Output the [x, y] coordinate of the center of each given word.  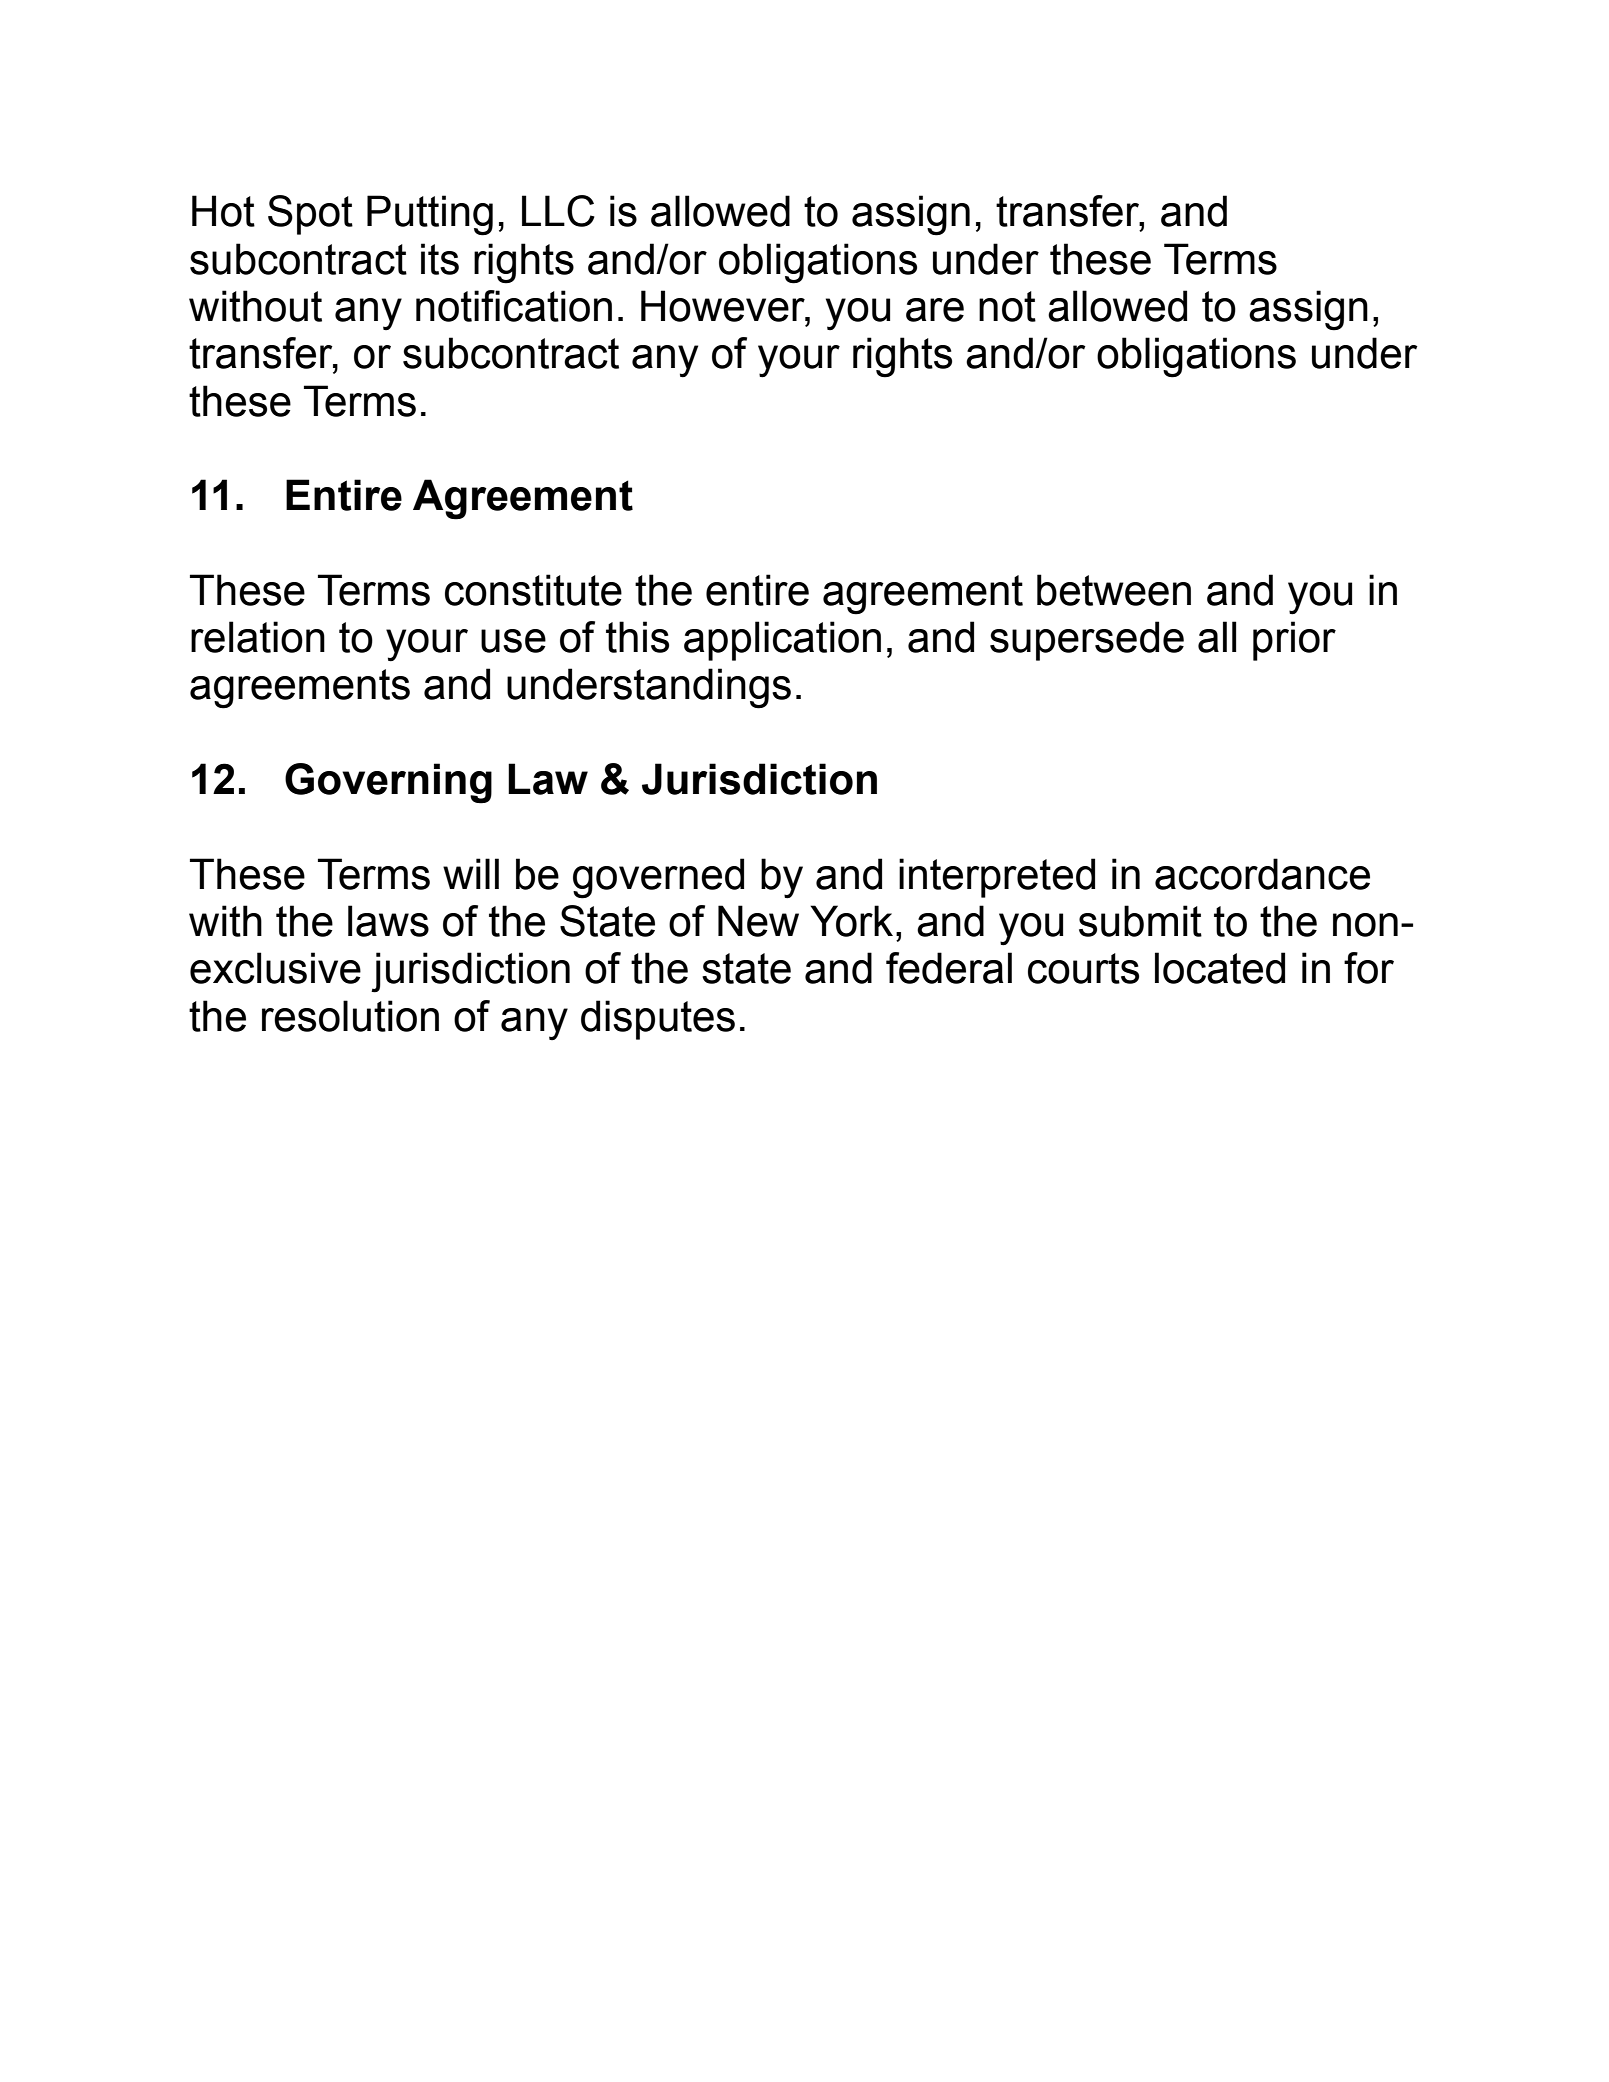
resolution [350, 1016]
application [782, 641]
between [1114, 590]
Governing [388, 783]
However [724, 306]
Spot [310, 215]
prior [1294, 641]
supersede [1087, 641]
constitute [533, 590]
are [935, 310]
